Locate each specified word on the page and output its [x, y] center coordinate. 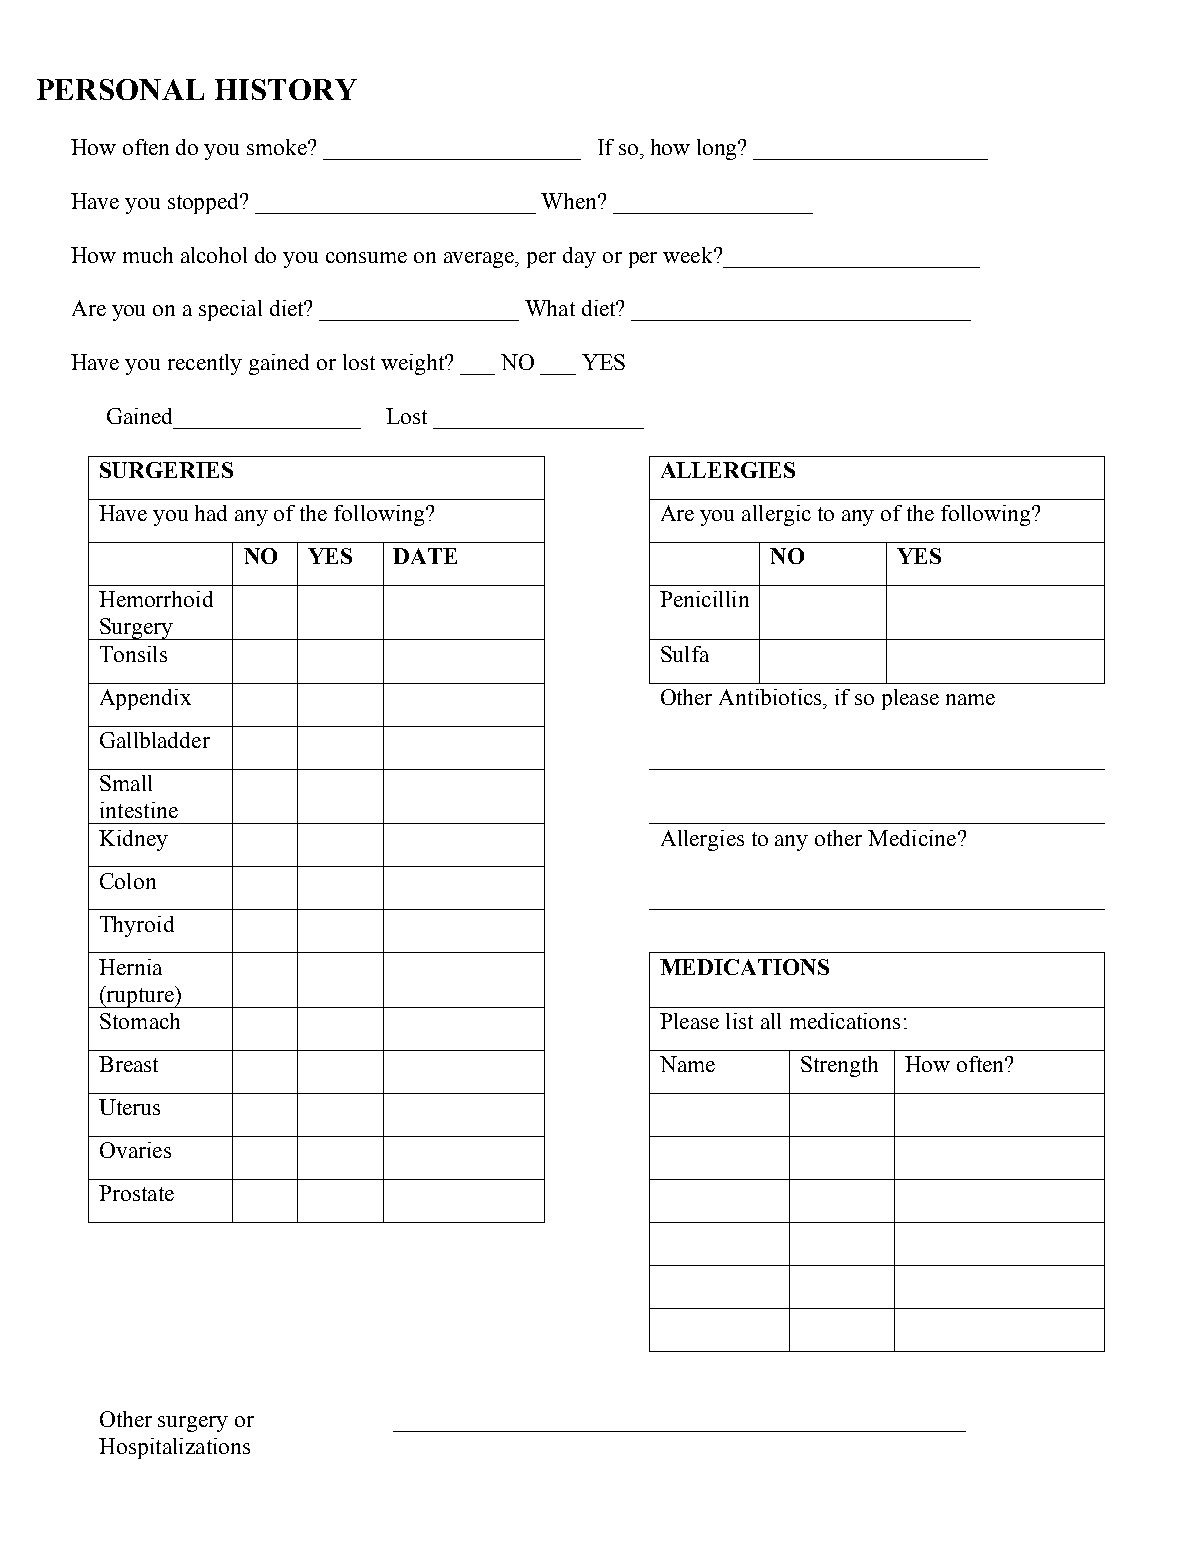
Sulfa [685, 654]
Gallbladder [155, 740]
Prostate [136, 1193]
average [480, 260]
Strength [839, 1066]
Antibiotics [771, 697]
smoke [278, 147]
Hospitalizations [174, 1448]
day [579, 257]
